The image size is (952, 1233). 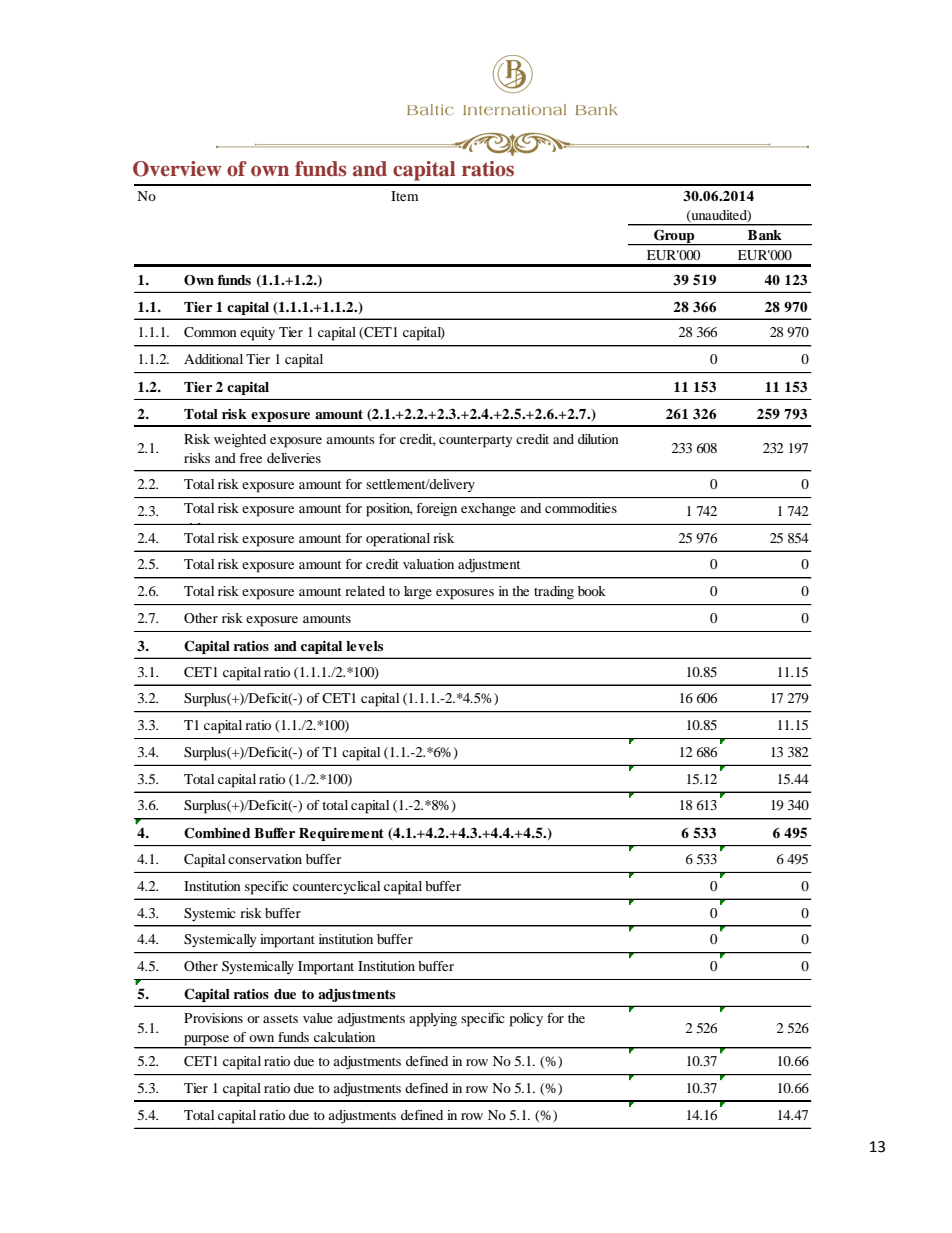 I want to click on Group, so click(x=674, y=237).
